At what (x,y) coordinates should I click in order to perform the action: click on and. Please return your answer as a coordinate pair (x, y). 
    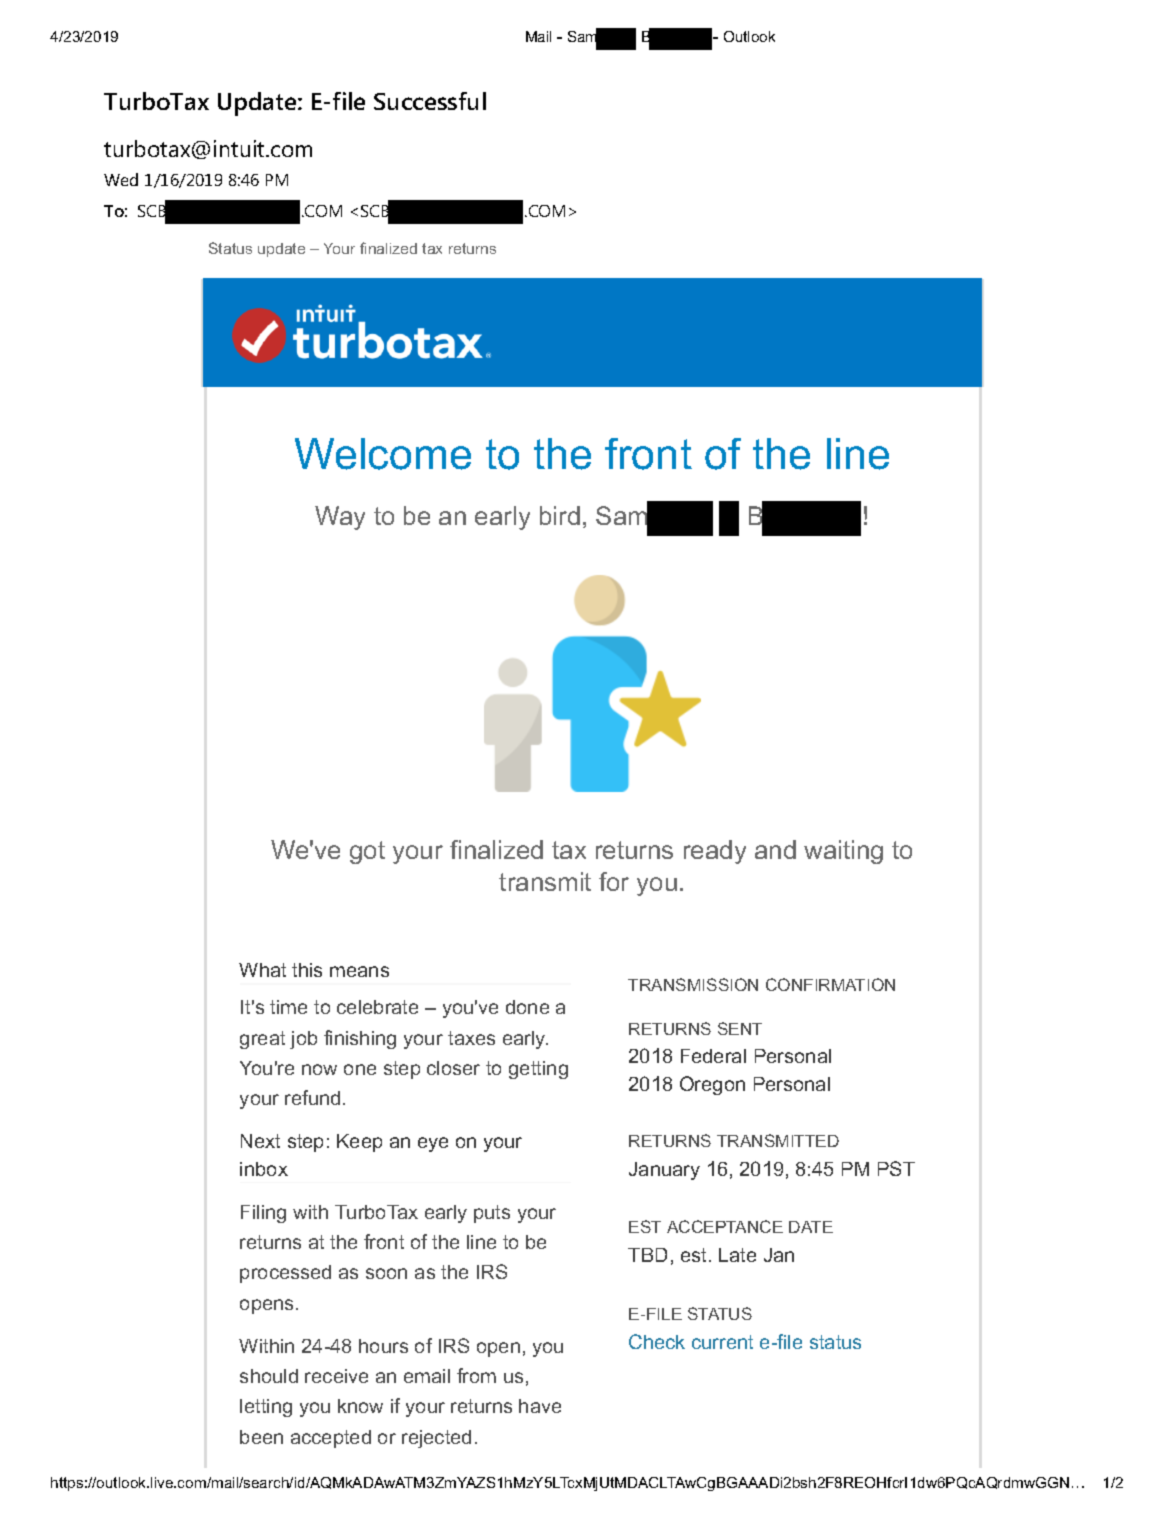
    Looking at the image, I should click on (775, 849).
